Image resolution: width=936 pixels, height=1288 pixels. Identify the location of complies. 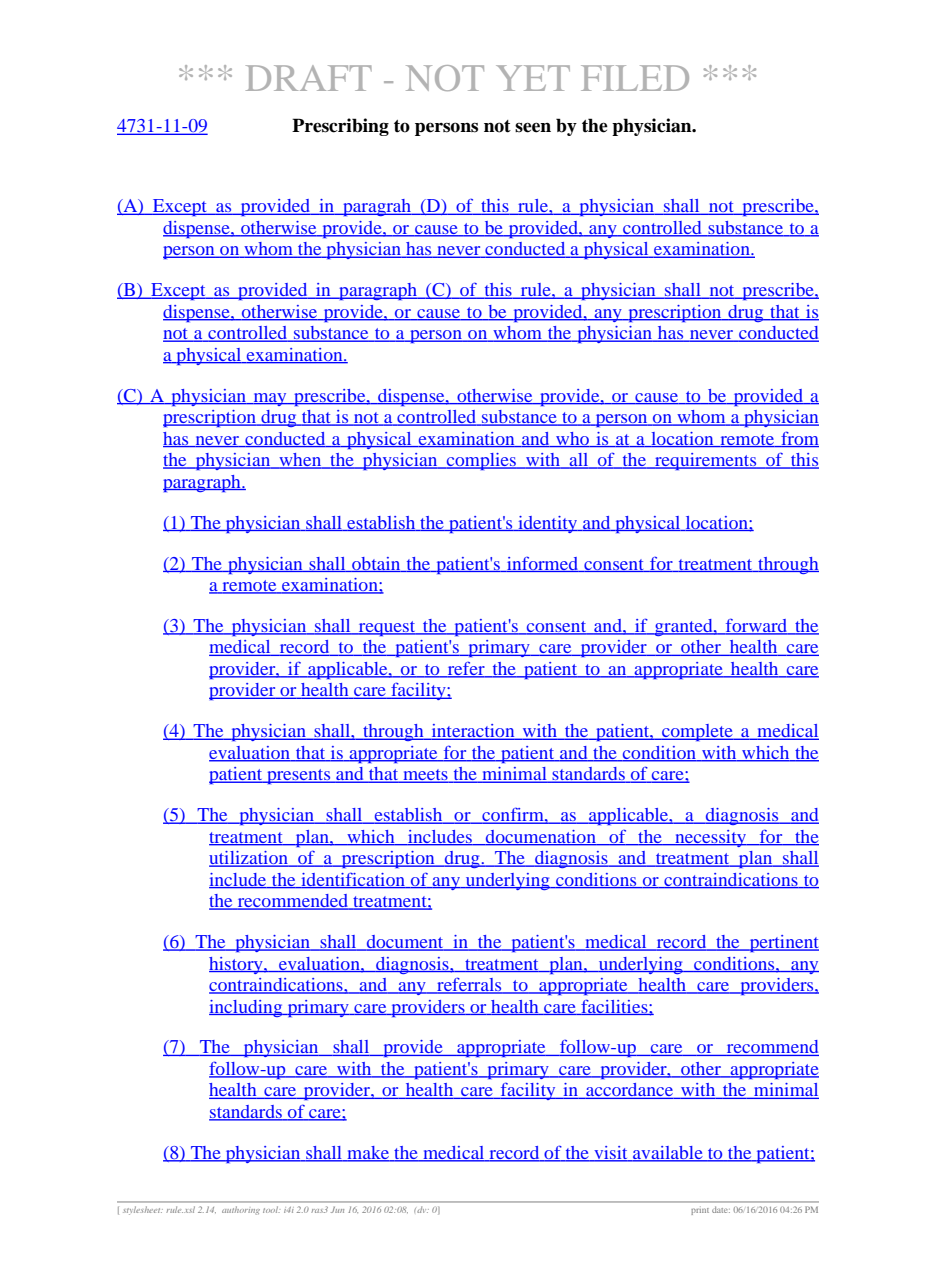
(481, 461).
